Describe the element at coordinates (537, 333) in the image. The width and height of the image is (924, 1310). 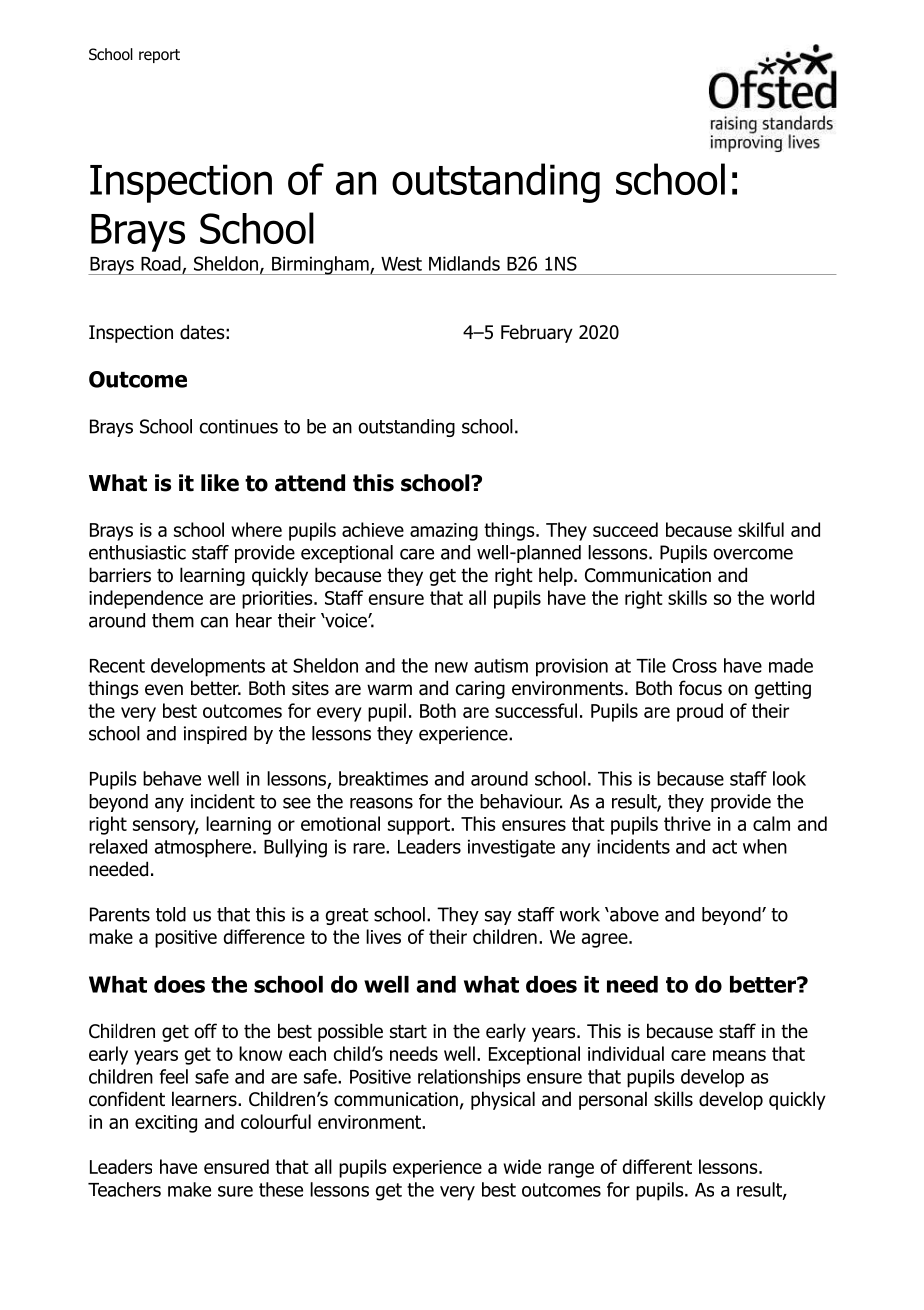
I see `February` at that location.
